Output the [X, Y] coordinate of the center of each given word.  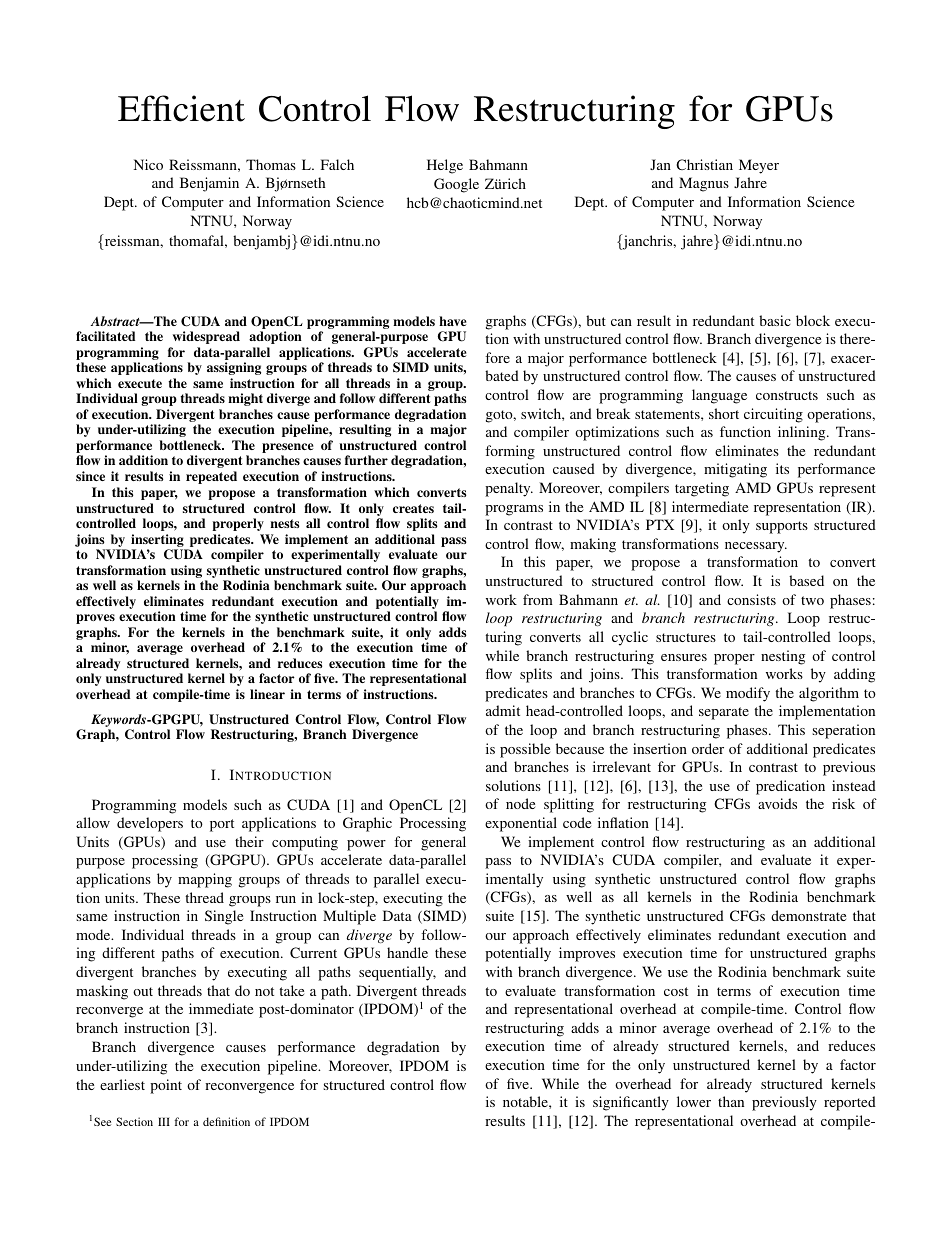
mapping [205, 880]
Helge [445, 166]
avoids [777, 803]
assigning [234, 368]
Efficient [181, 108]
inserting [157, 540]
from [538, 599]
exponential [521, 824]
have [452, 321]
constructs [787, 395]
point [166, 1086]
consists [751, 599]
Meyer [759, 166]
